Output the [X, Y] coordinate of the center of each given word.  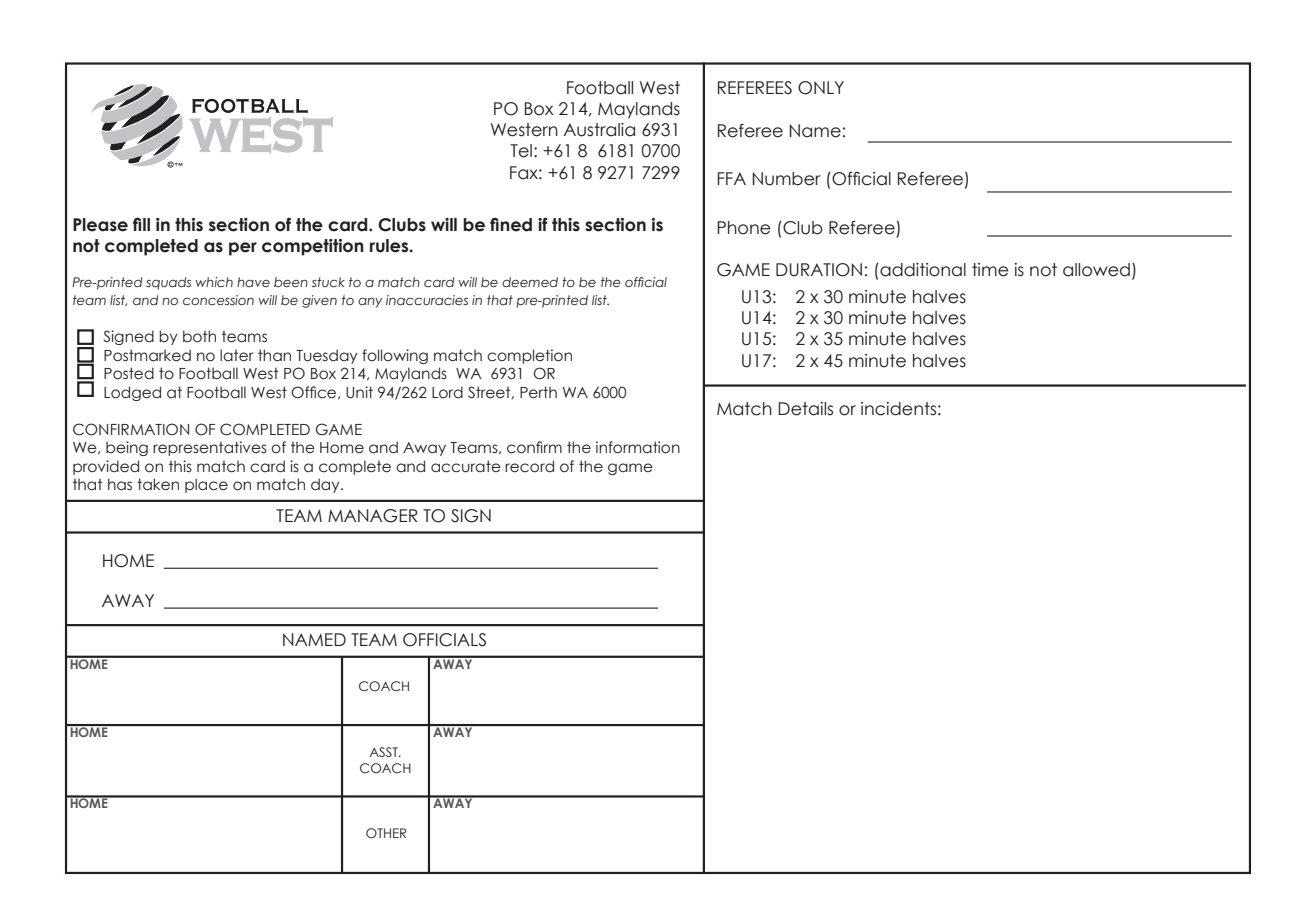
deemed [530, 282]
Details [805, 409]
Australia [599, 130]
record [529, 466]
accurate [466, 466]
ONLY [821, 88]
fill [141, 224]
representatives [210, 448]
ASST [384, 752]
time [990, 270]
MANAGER [373, 516]
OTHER [386, 833]
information [638, 447]
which [214, 282]
